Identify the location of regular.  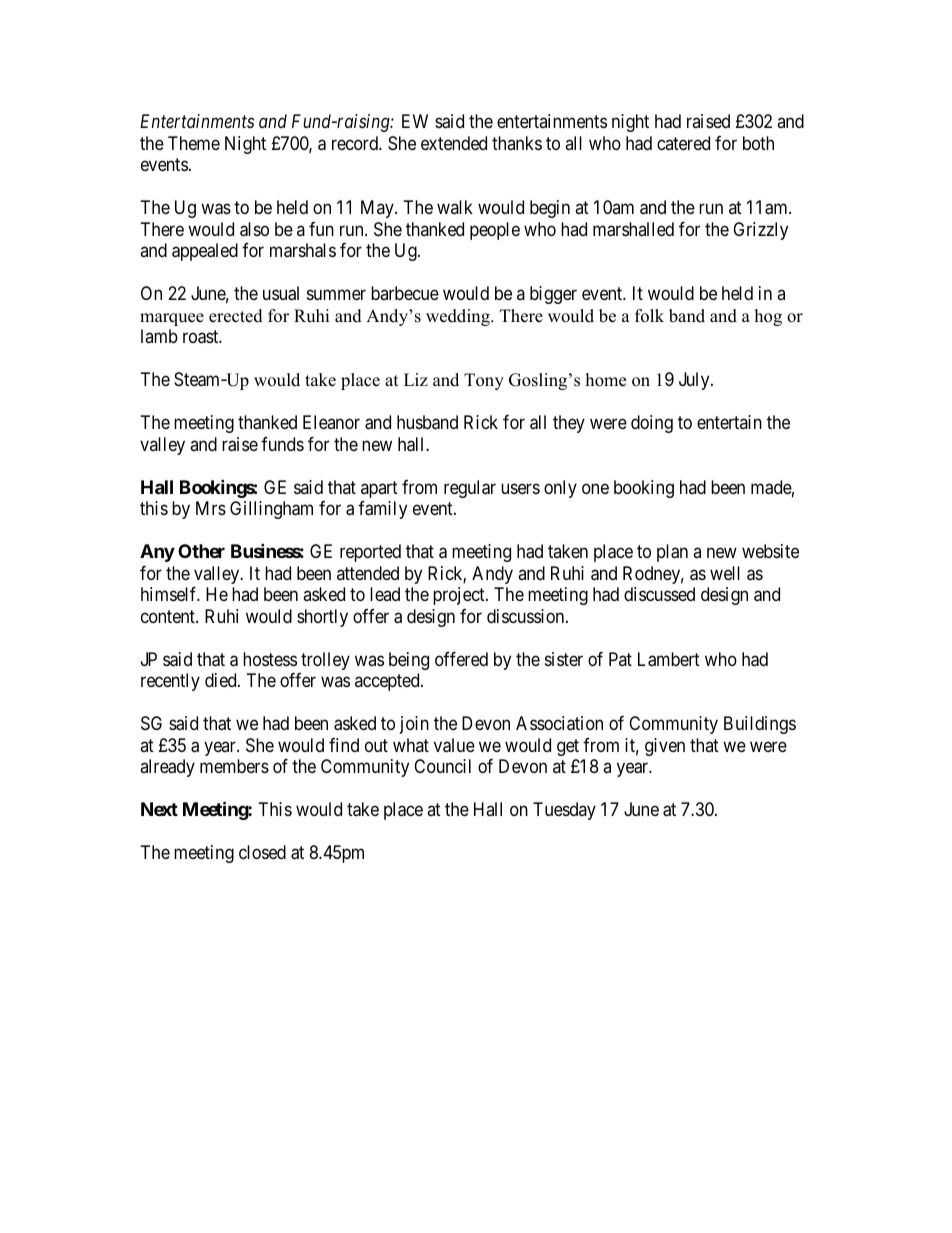
(470, 489).
